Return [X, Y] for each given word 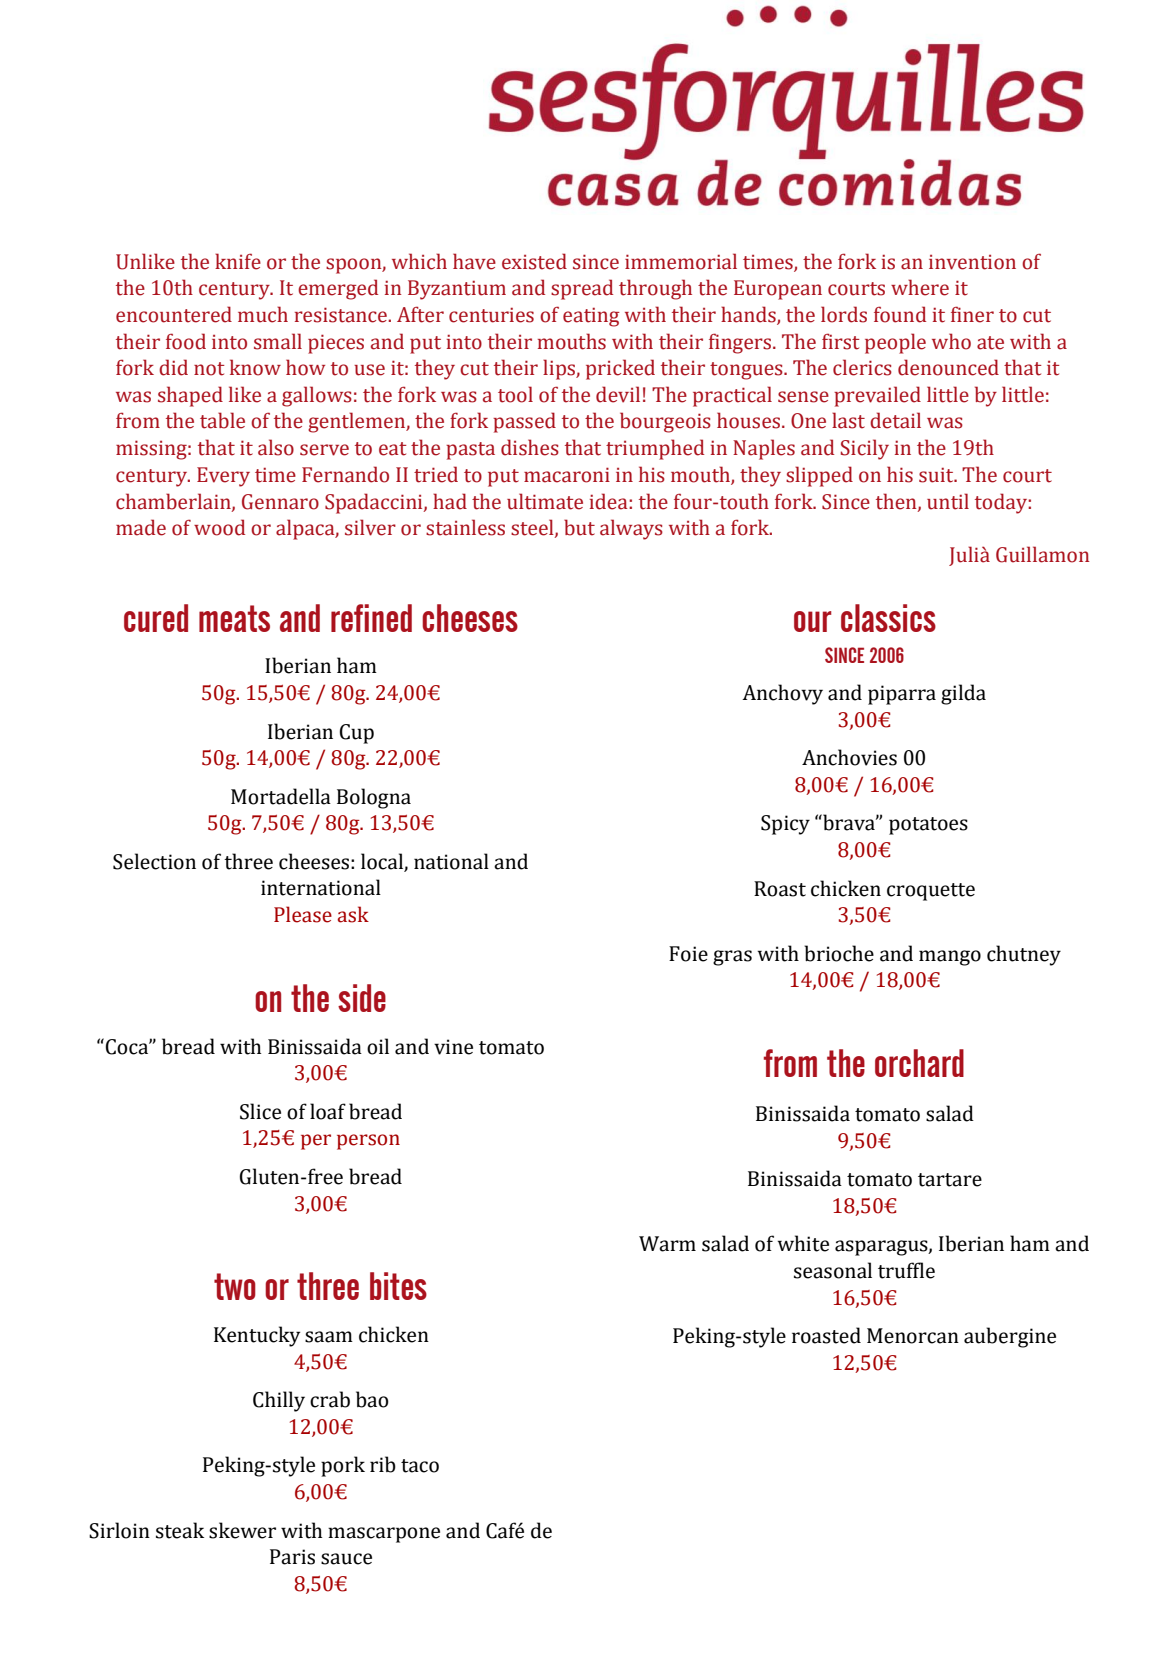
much [263, 314]
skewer [242, 1530]
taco [420, 1466]
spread [582, 289]
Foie [688, 954]
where [920, 287]
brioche [839, 953]
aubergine [1010, 1337]
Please [303, 914]
